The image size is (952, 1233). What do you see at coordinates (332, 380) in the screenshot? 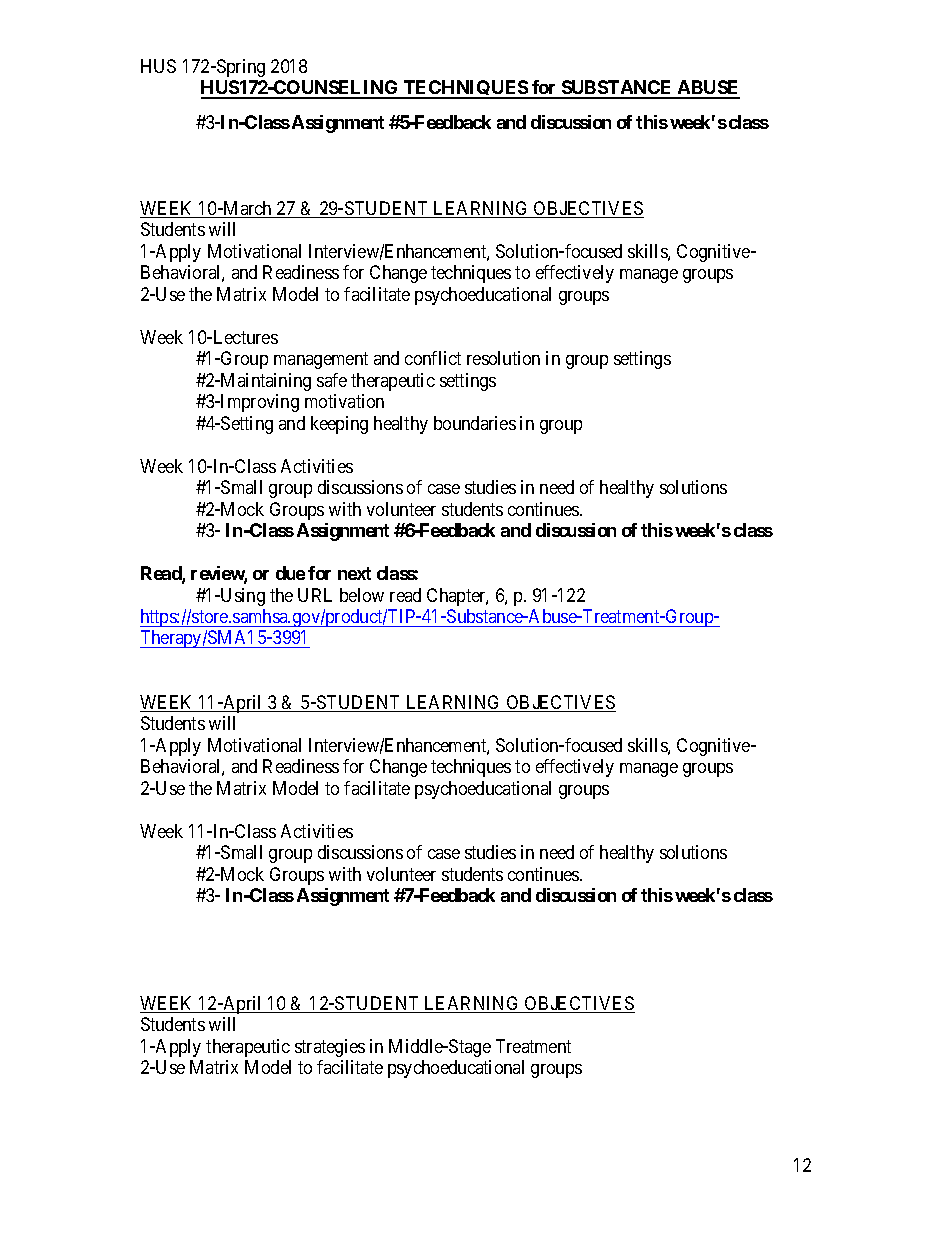
I see `safe` at bounding box center [332, 380].
